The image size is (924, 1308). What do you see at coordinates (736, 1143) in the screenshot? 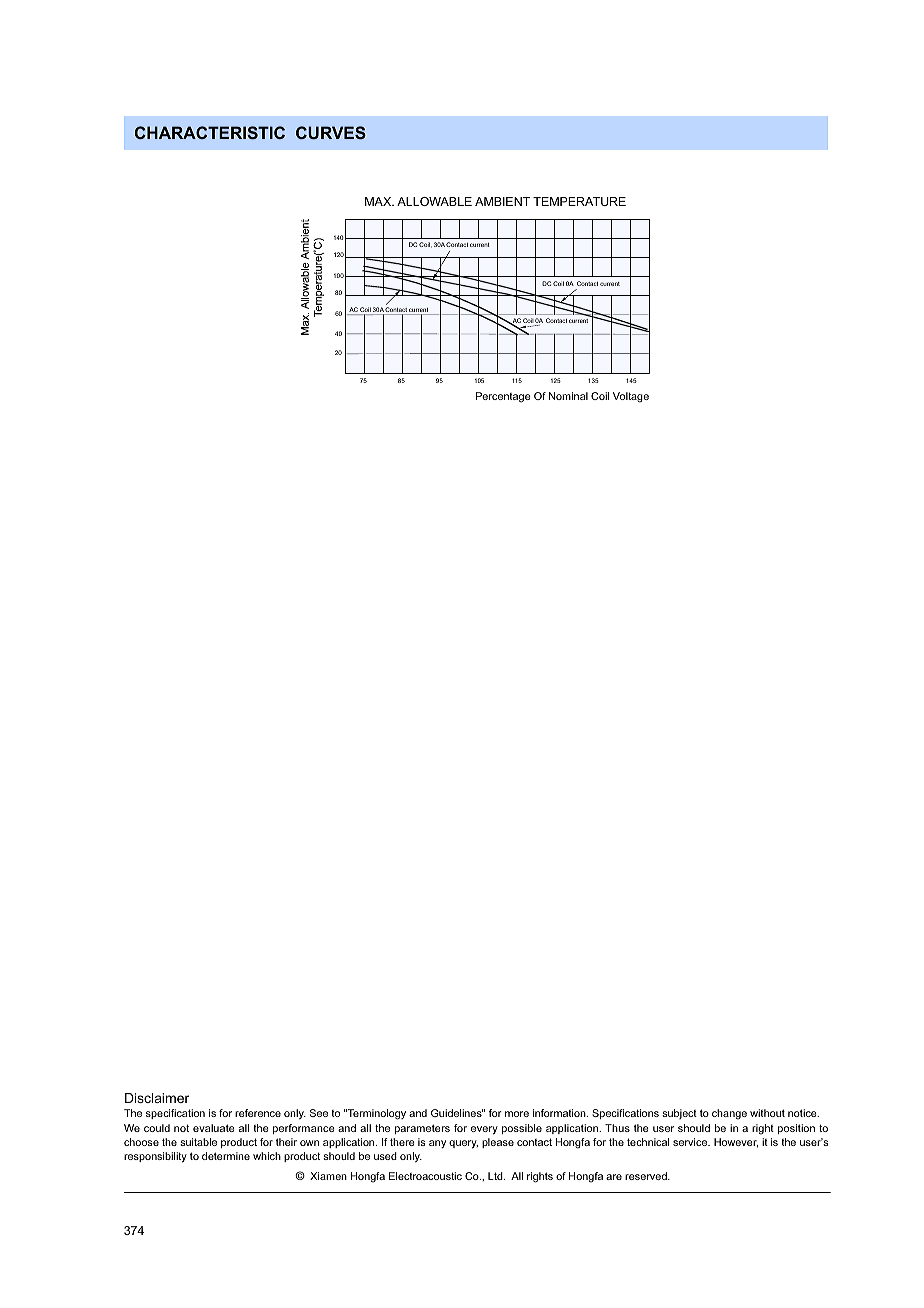
I see `However` at bounding box center [736, 1143].
